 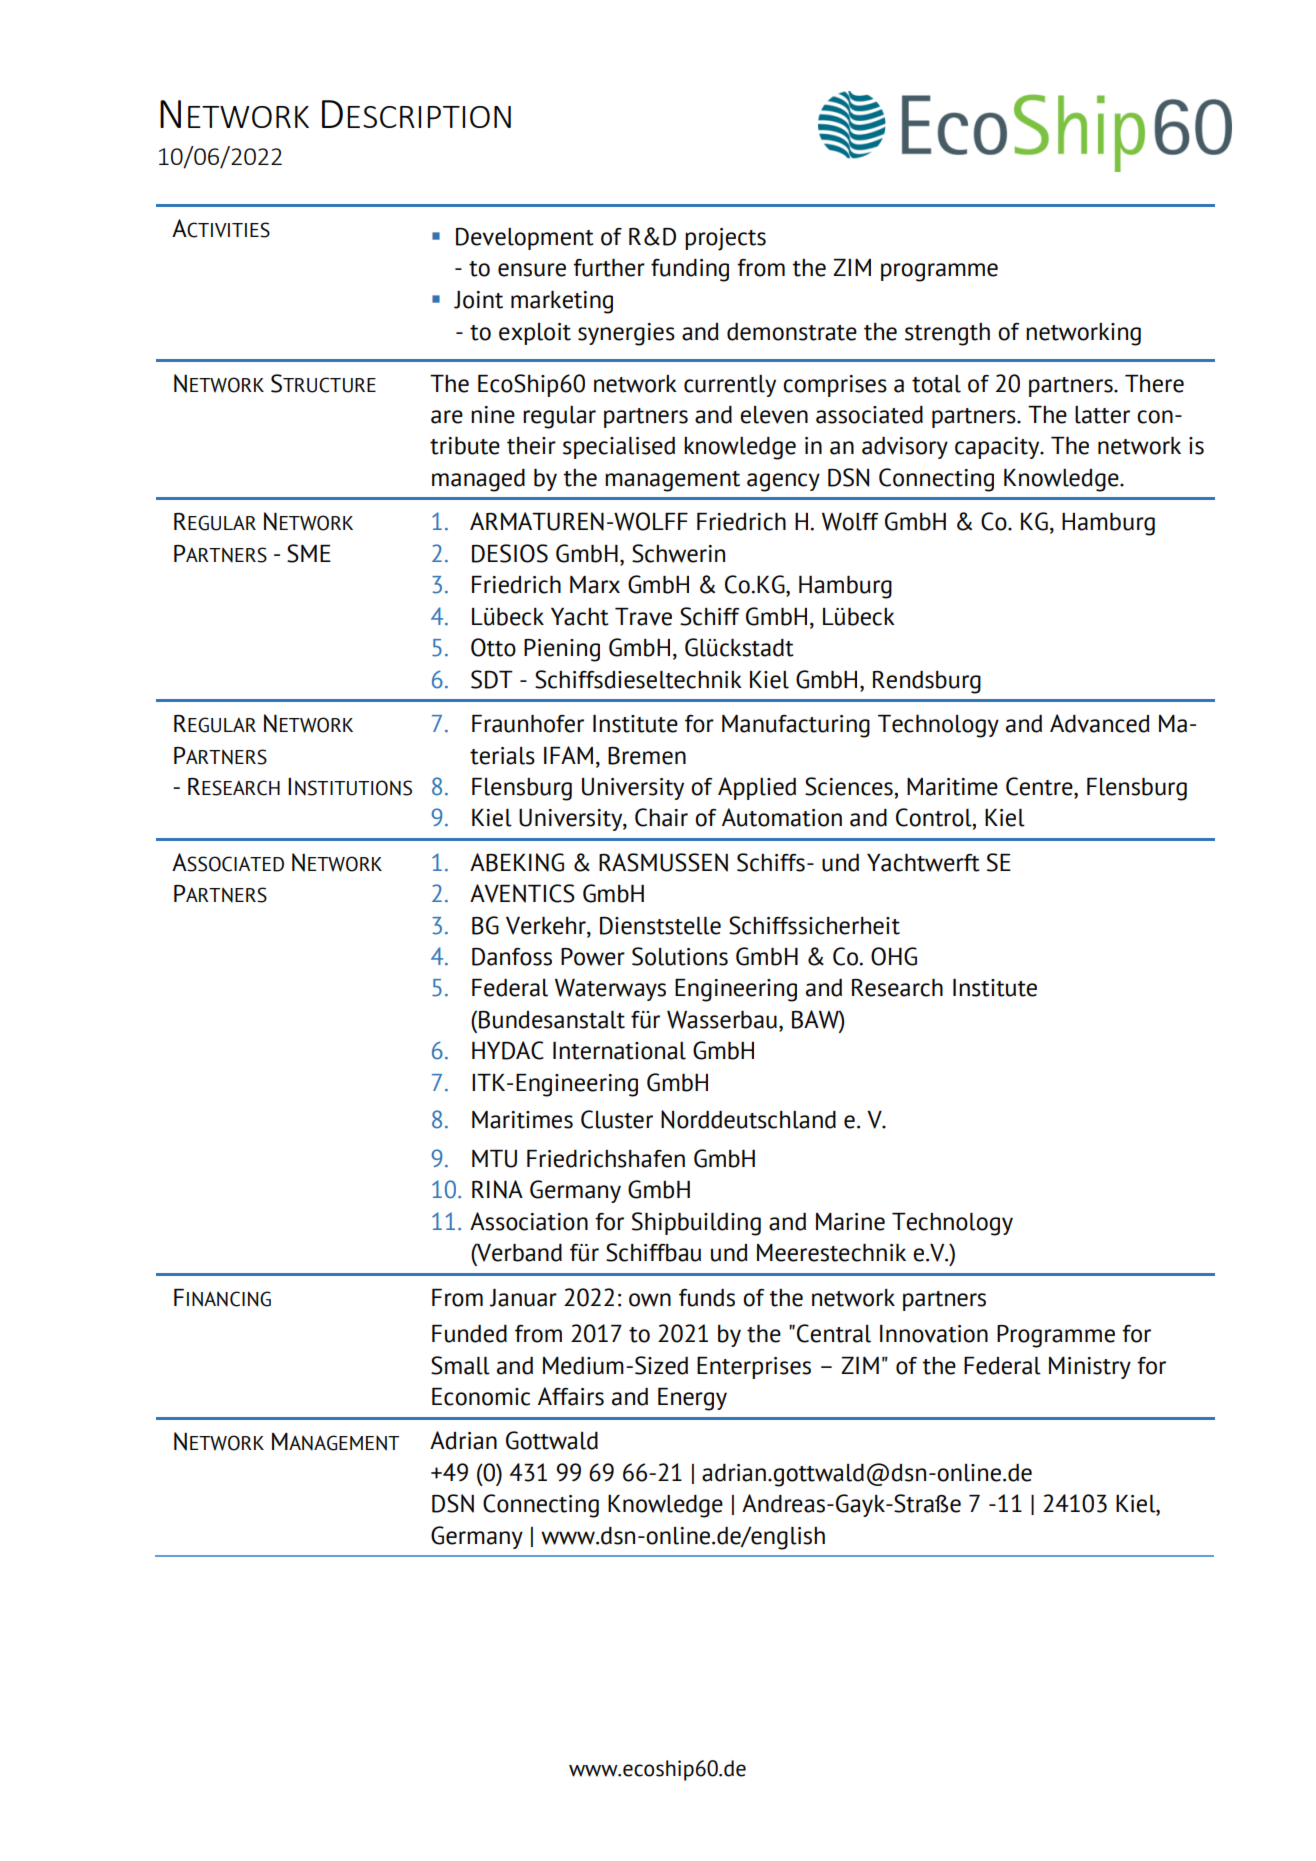 I want to click on Trave, so click(x=643, y=617).
